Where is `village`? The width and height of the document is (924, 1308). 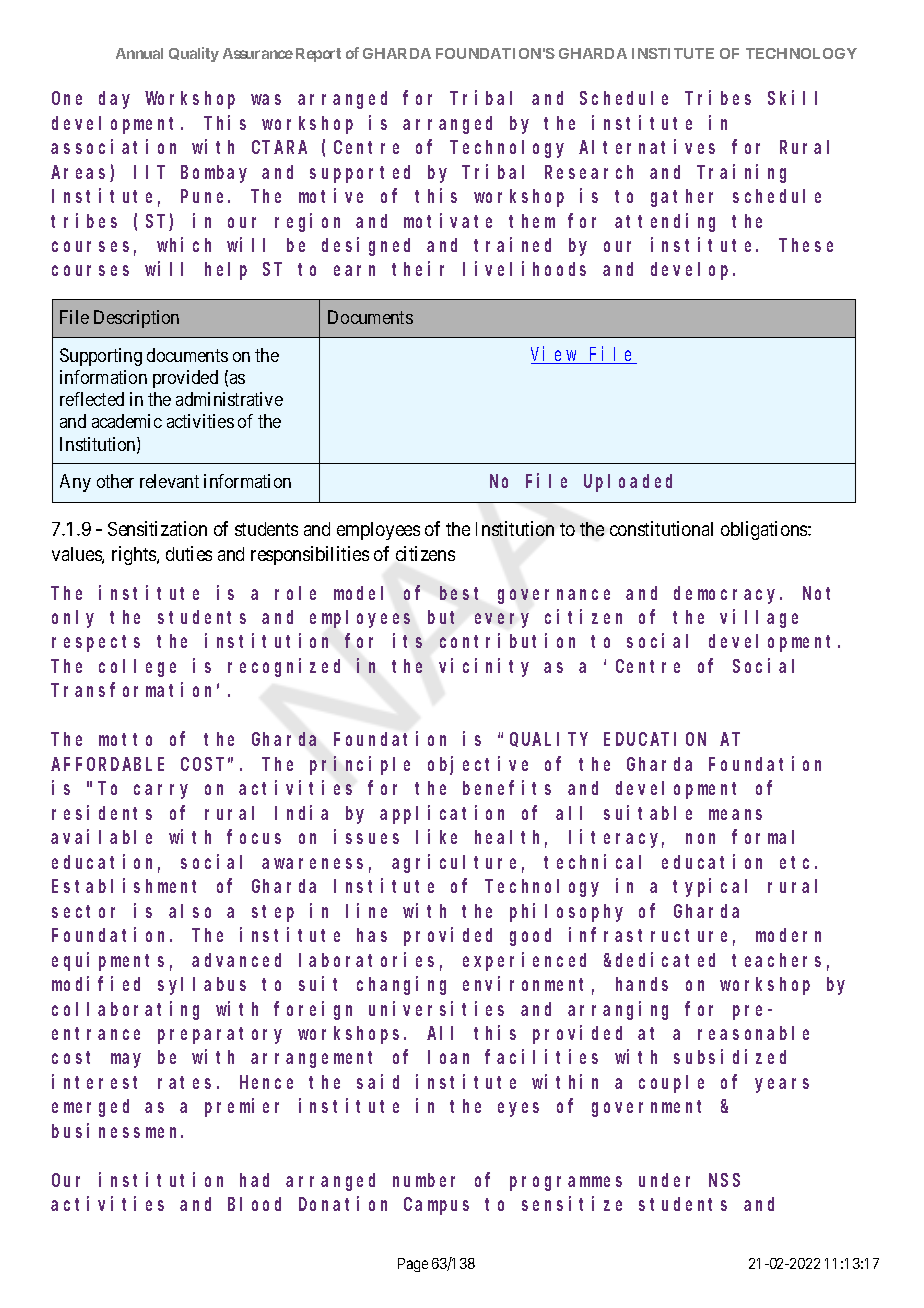
village is located at coordinates (759, 618).
